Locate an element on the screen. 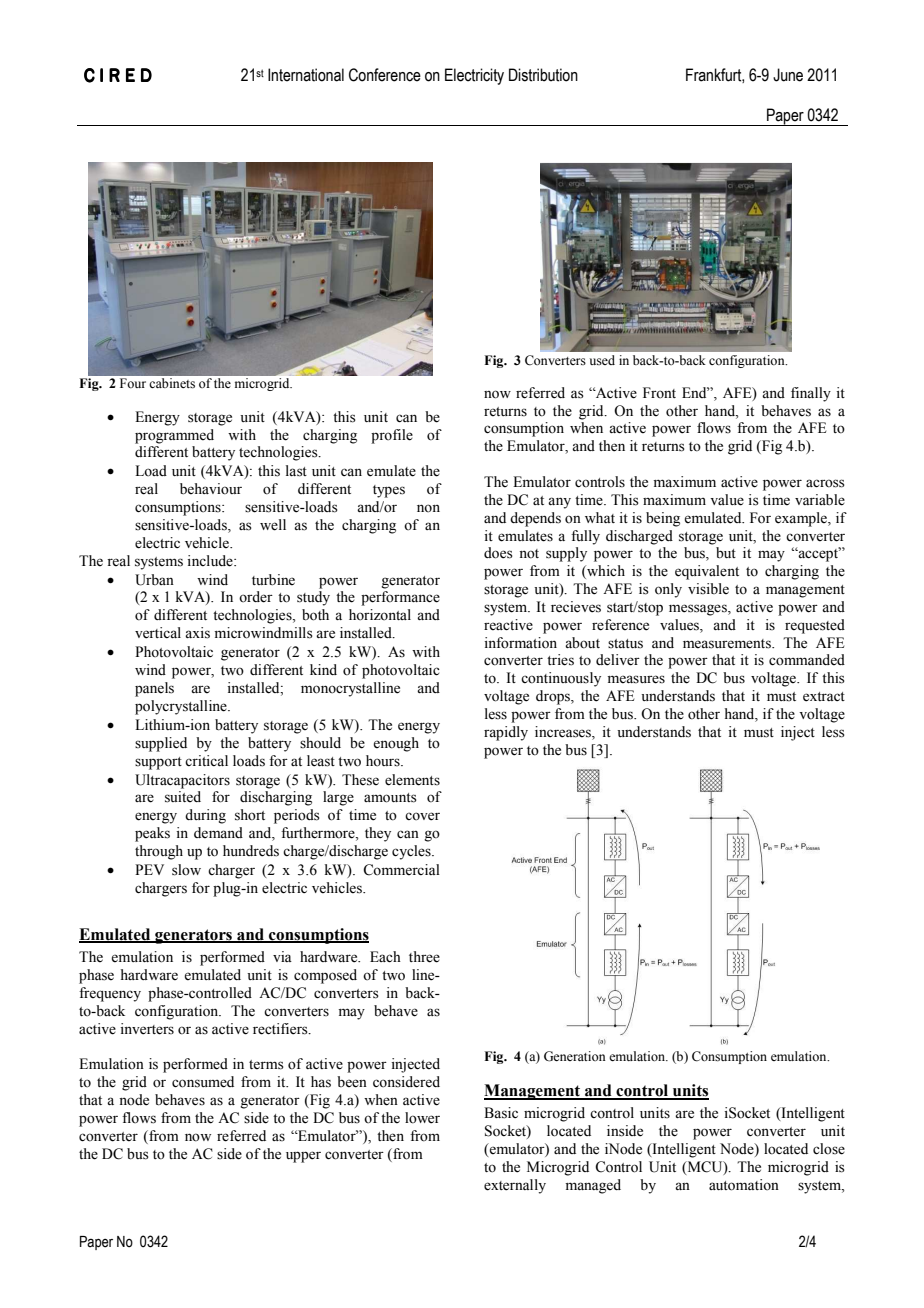  June is located at coordinates (788, 75).
